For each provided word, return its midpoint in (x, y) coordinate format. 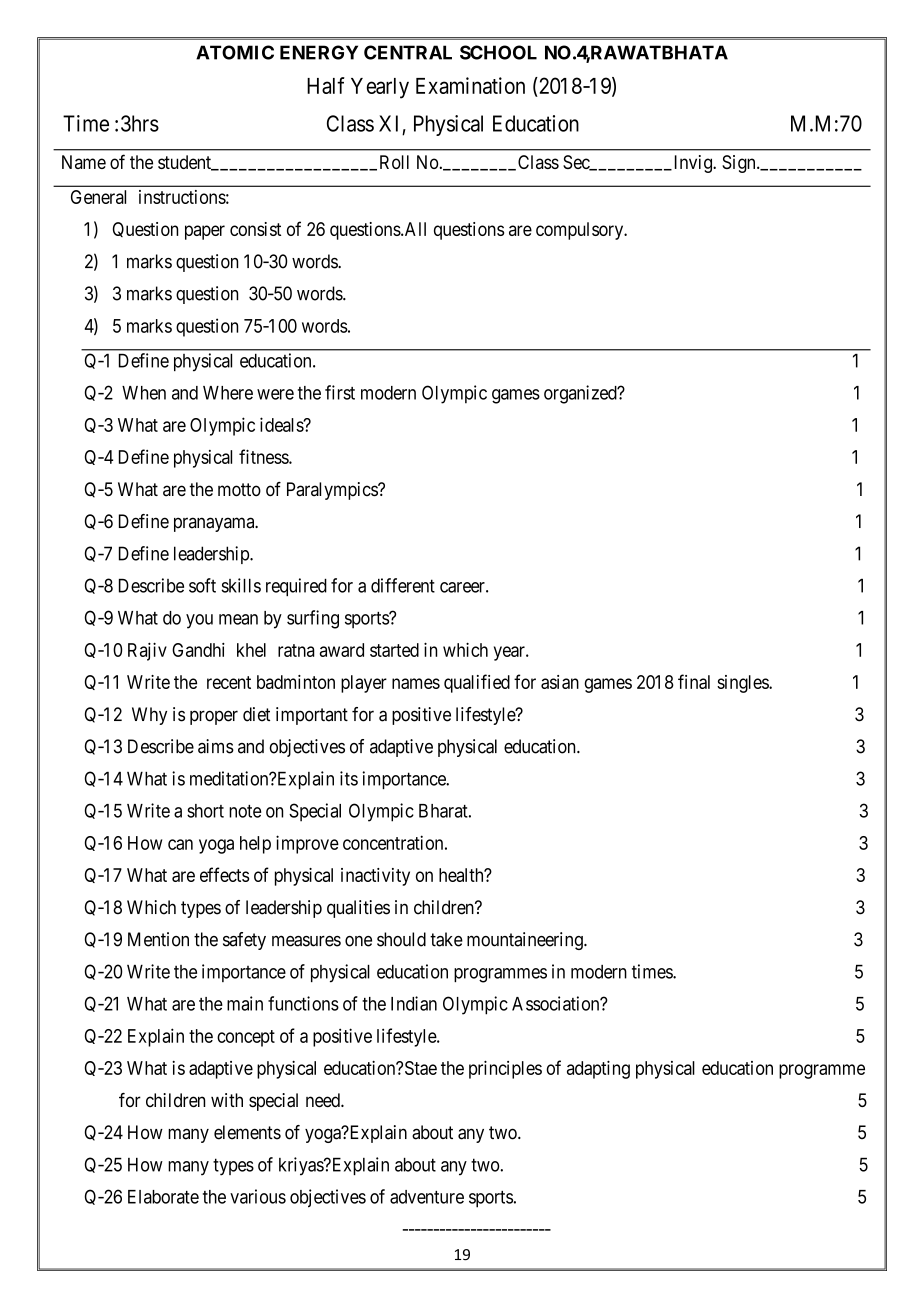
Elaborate (163, 1197)
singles (743, 684)
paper (205, 232)
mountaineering (526, 941)
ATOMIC (235, 52)
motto (239, 490)
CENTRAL (408, 52)
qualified (477, 683)
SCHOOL (498, 52)
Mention (158, 939)
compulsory (581, 231)
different (403, 585)
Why (149, 716)
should (401, 939)
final (694, 681)
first (340, 392)
